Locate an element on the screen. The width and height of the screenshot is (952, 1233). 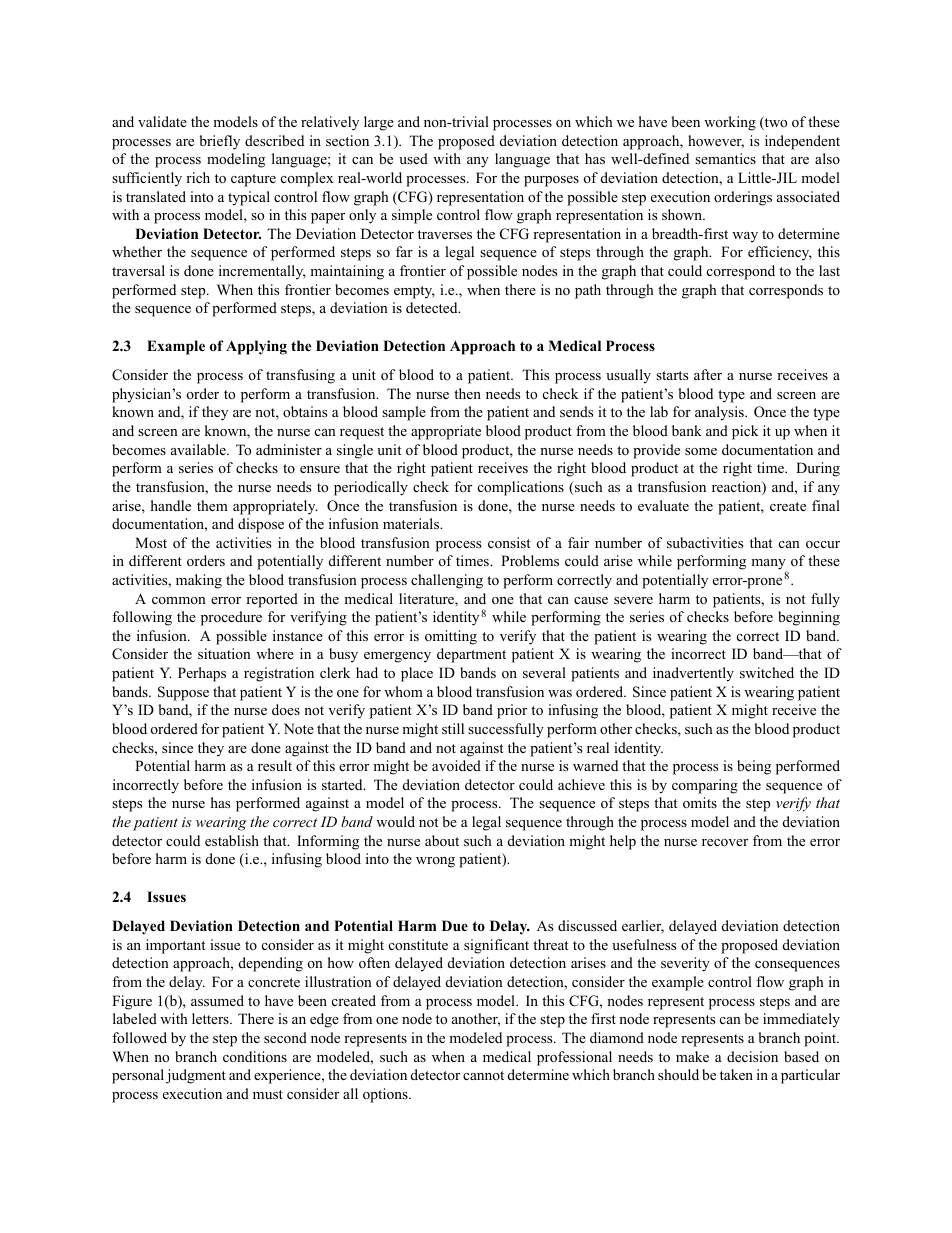
establish is located at coordinates (232, 840).
